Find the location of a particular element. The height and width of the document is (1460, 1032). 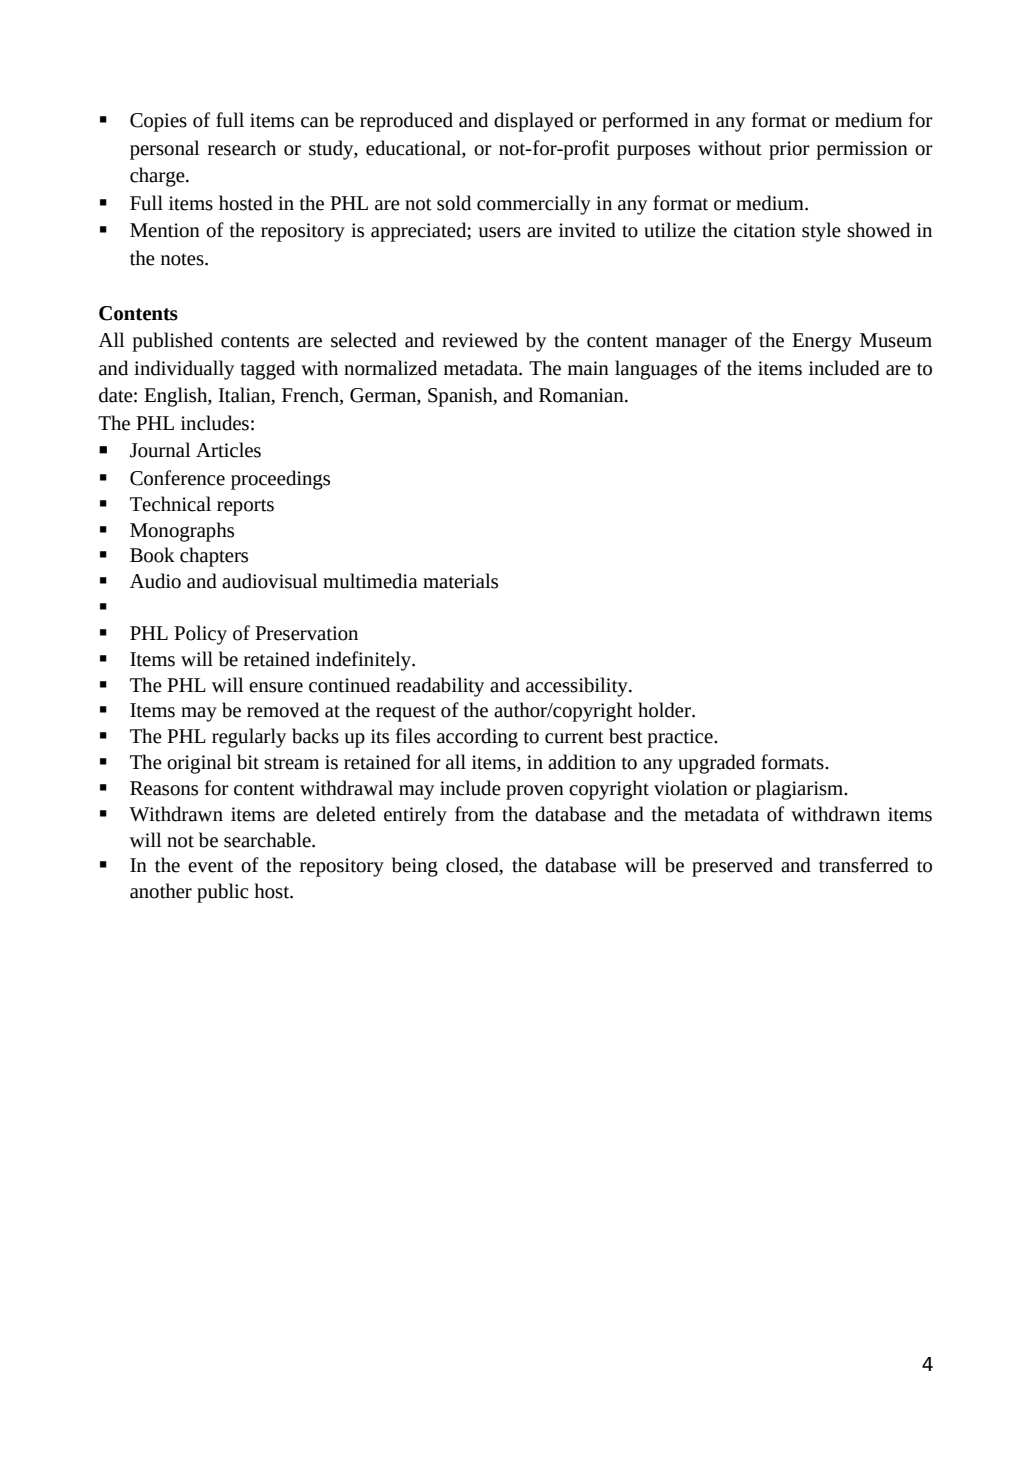

Romanian is located at coordinates (582, 395).
